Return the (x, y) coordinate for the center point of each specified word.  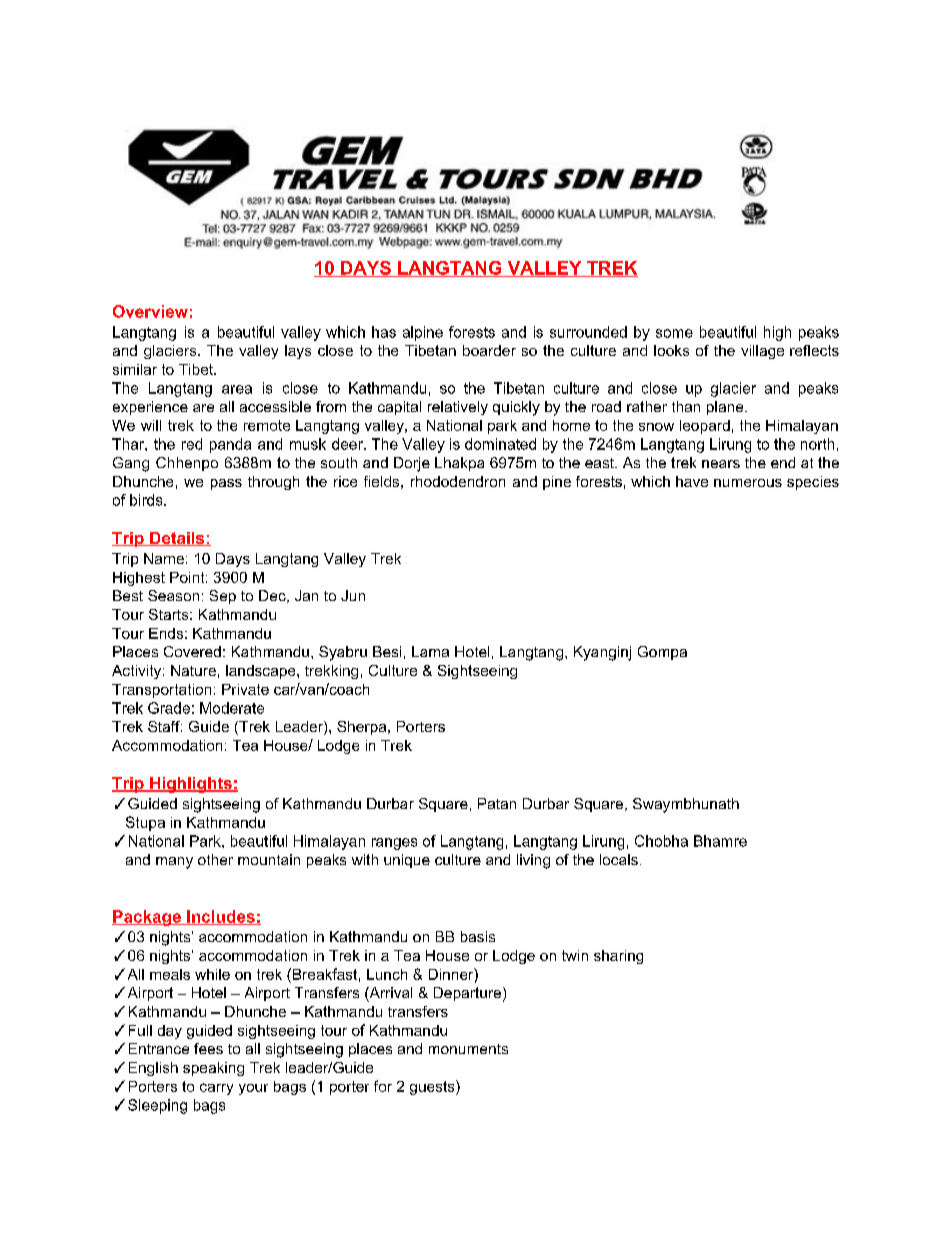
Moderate (232, 708)
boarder (489, 350)
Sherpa (363, 728)
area (237, 389)
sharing (618, 957)
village (762, 352)
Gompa (662, 653)
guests (433, 1087)
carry (216, 1089)
